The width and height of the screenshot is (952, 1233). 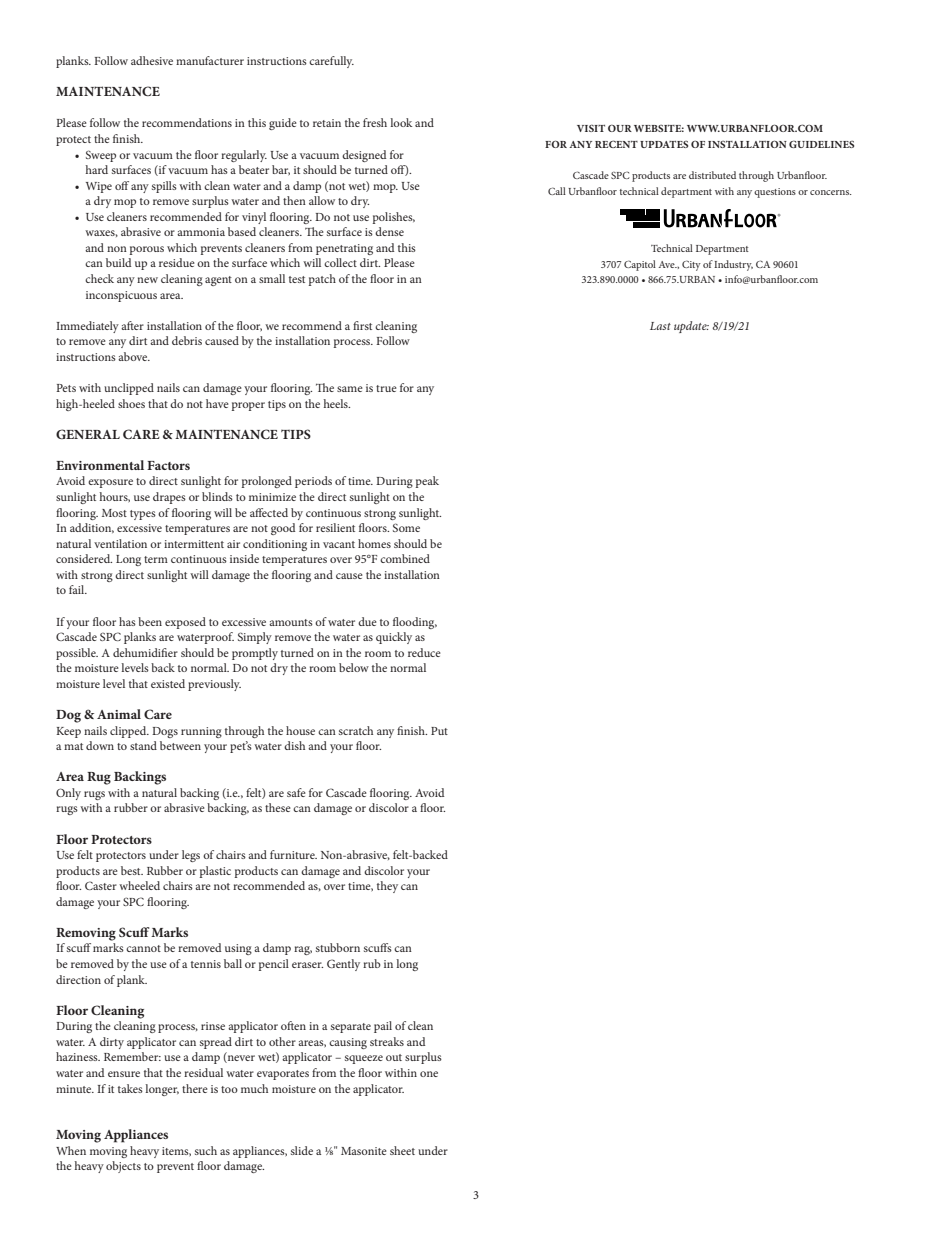 I want to click on distributed, so click(x=712, y=175).
